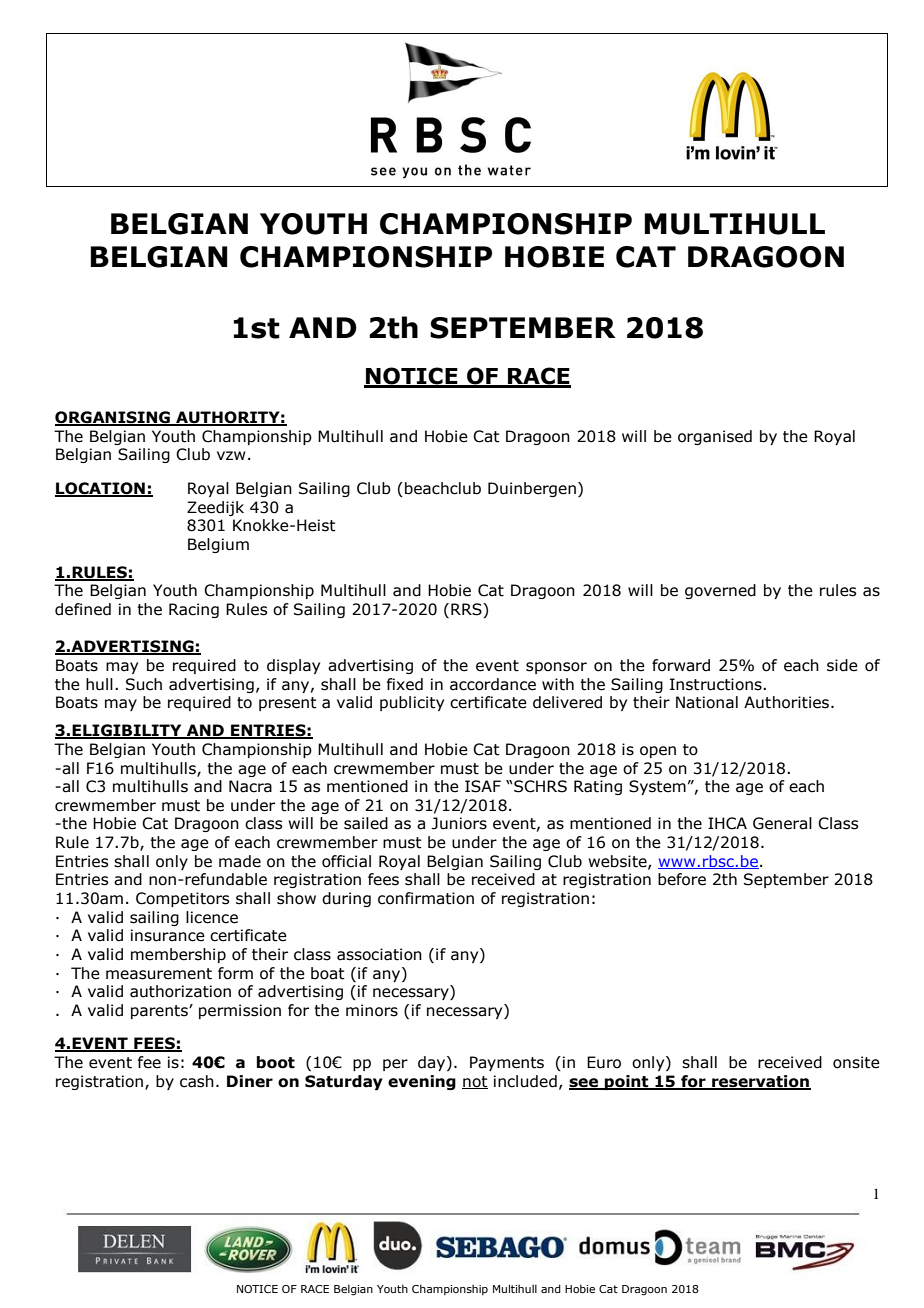 The height and width of the page is (1308, 924). What do you see at coordinates (467, 610) in the page?
I see `RRS` at bounding box center [467, 610].
